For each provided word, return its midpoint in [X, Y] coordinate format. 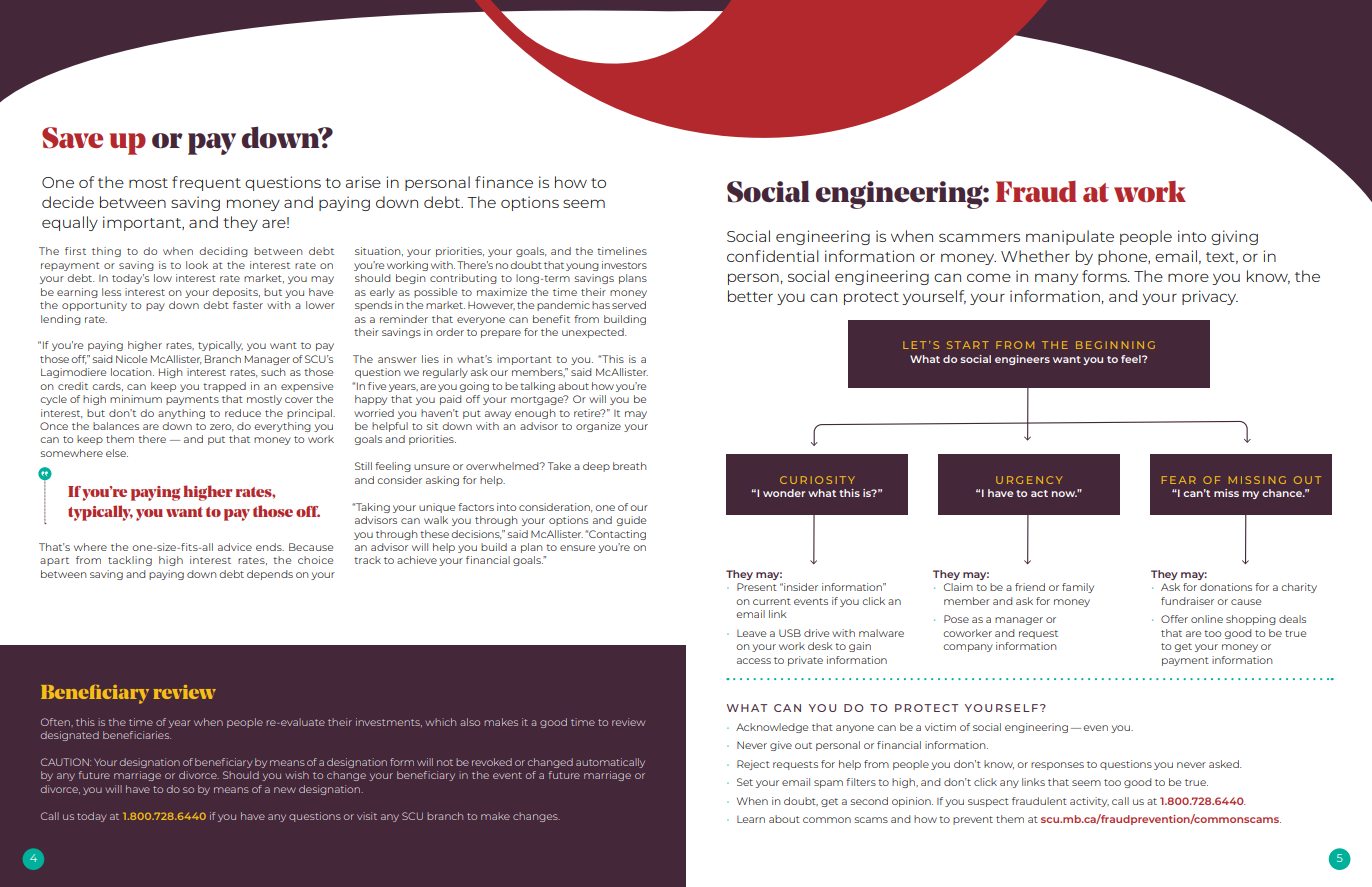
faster [248, 305]
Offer [1174, 619]
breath [630, 466]
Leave [751, 633]
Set [745, 782]
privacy [1210, 297]
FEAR [1179, 480]
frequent [206, 183]
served [629, 305]
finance [504, 182]
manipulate [1070, 237]
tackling [130, 561]
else [117, 453]
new [285, 790]
